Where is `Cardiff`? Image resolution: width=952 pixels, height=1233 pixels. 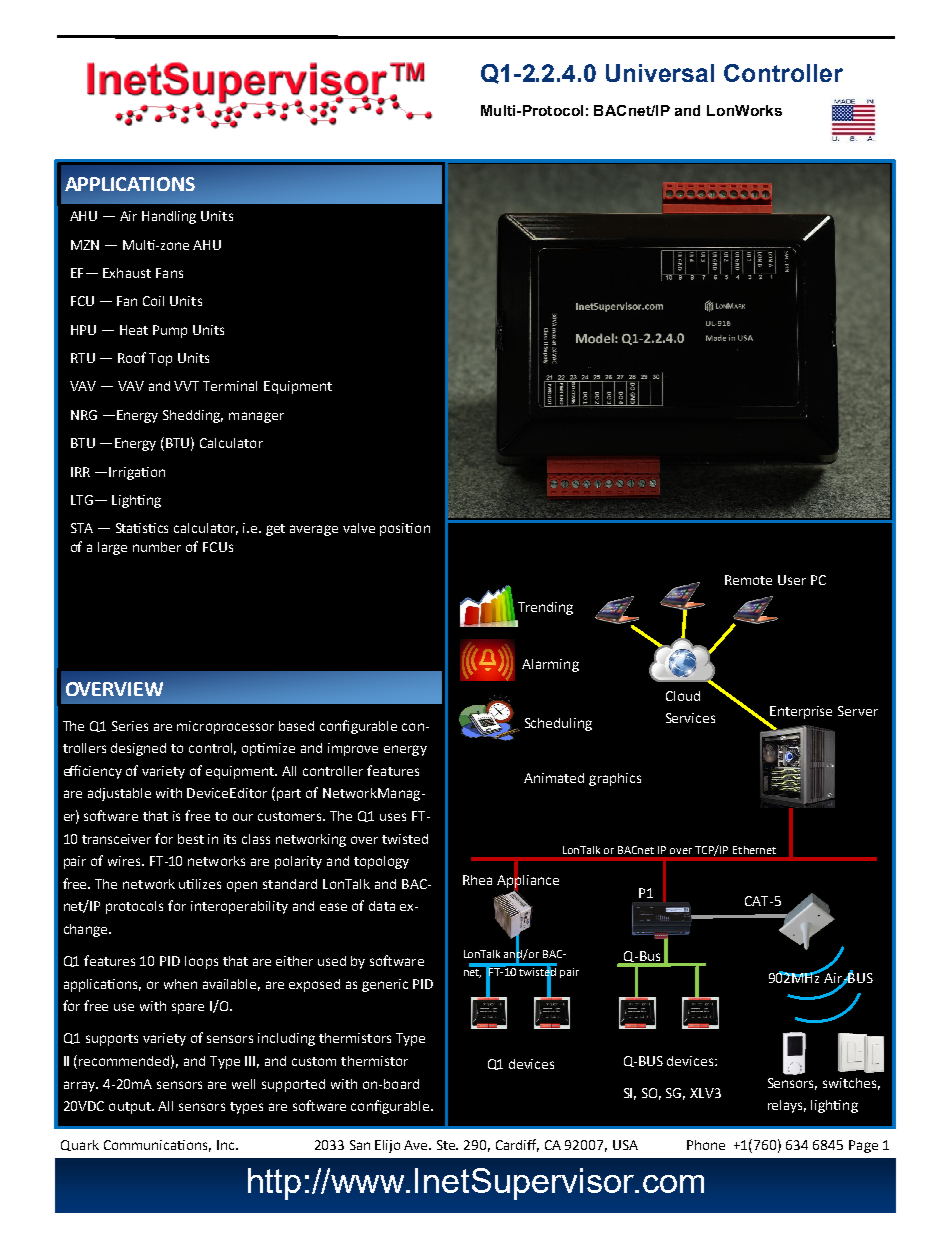 Cardiff is located at coordinates (517, 1145).
